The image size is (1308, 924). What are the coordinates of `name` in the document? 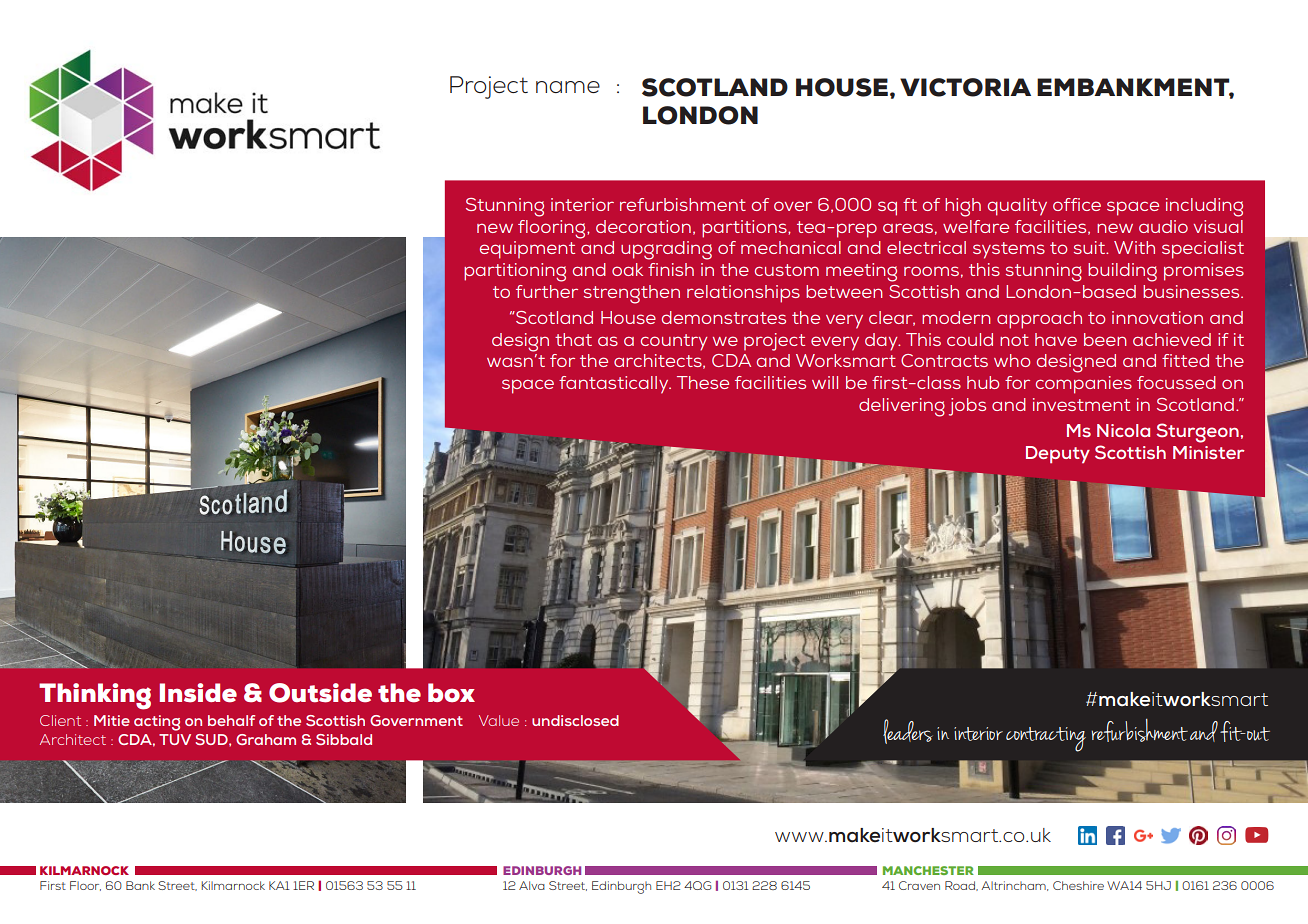 It's located at (568, 87).
